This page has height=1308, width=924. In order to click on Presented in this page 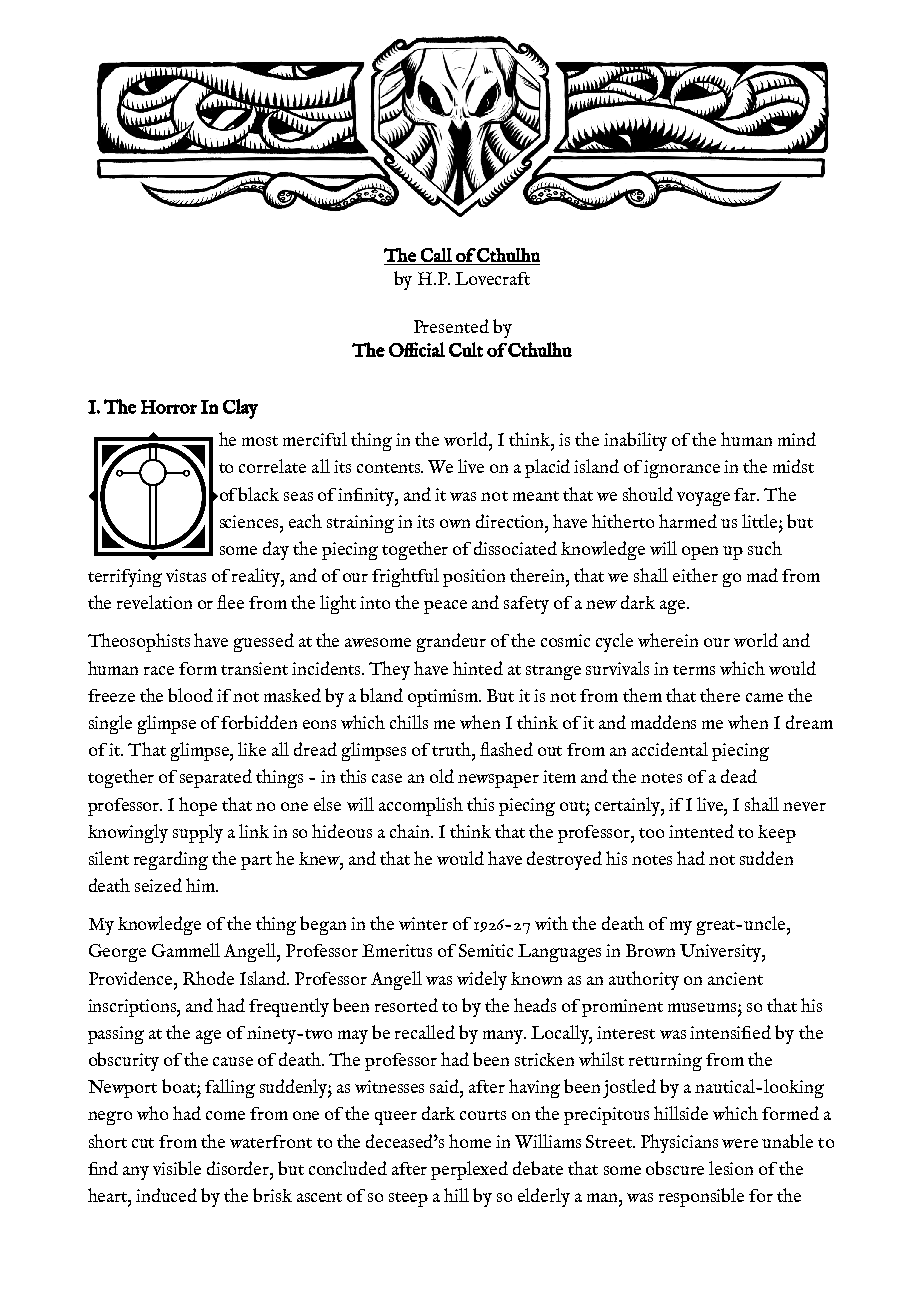, I will do `click(451, 326)`.
